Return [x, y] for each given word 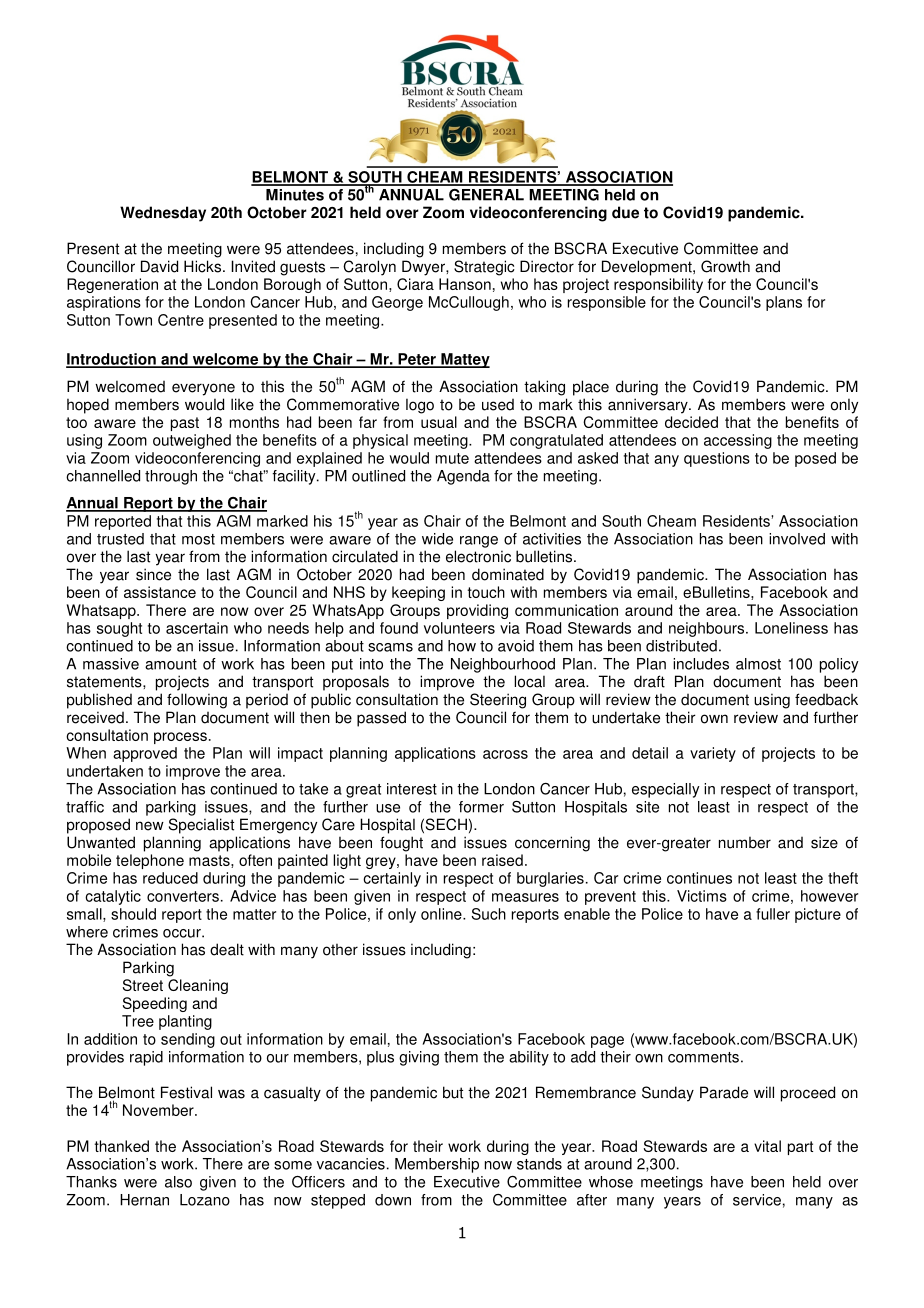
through [171, 477]
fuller [773, 914]
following [197, 701]
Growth [725, 266]
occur [183, 933]
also [178, 1182]
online [442, 914]
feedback [826, 699]
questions [717, 459]
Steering [498, 701]
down [393, 1200]
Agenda [463, 477]
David [159, 266]
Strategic [484, 268]
